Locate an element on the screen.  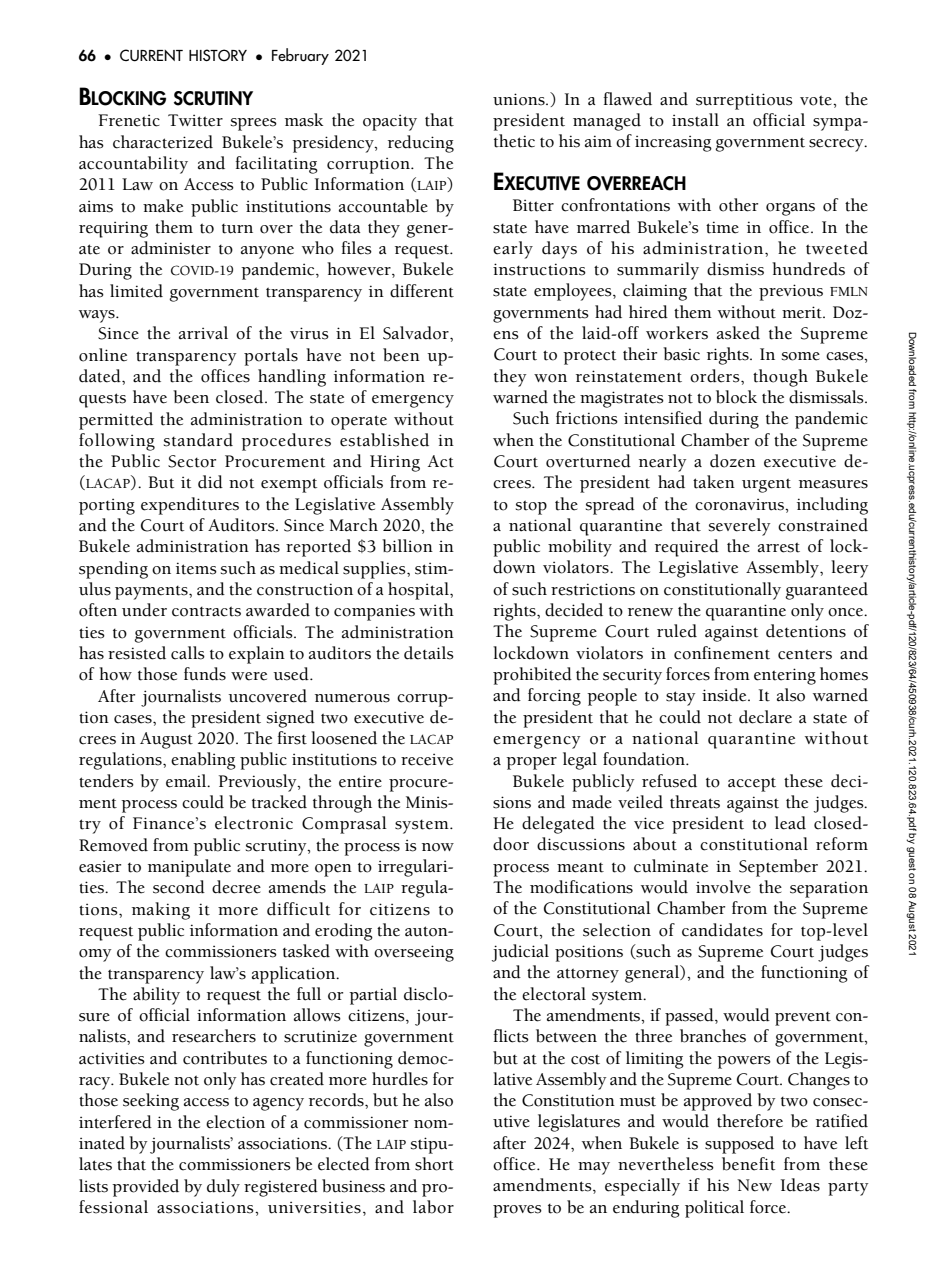
reducing is located at coordinates (421, 144).
